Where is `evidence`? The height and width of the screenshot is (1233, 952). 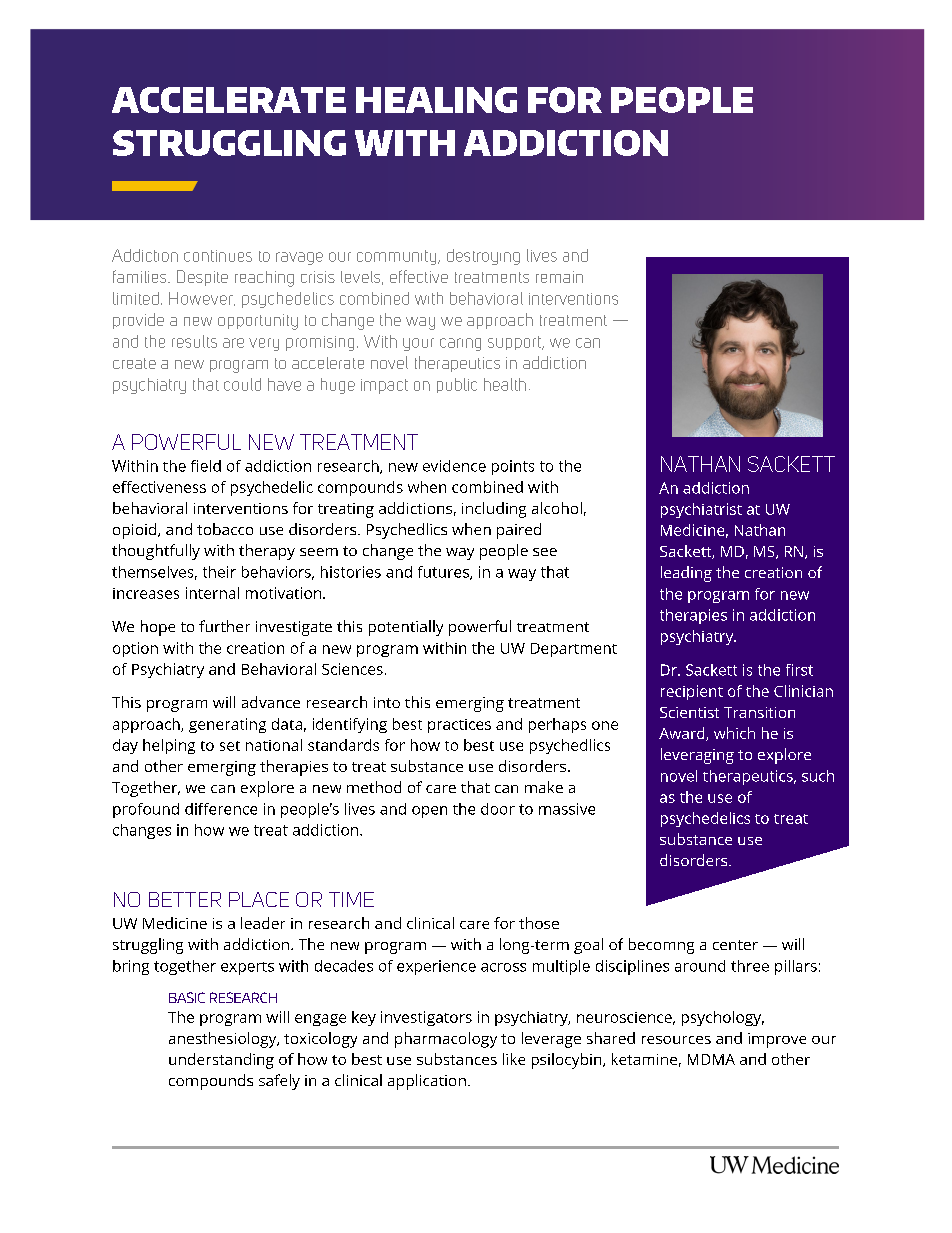
evidence is located at coordinates (454, 466).
